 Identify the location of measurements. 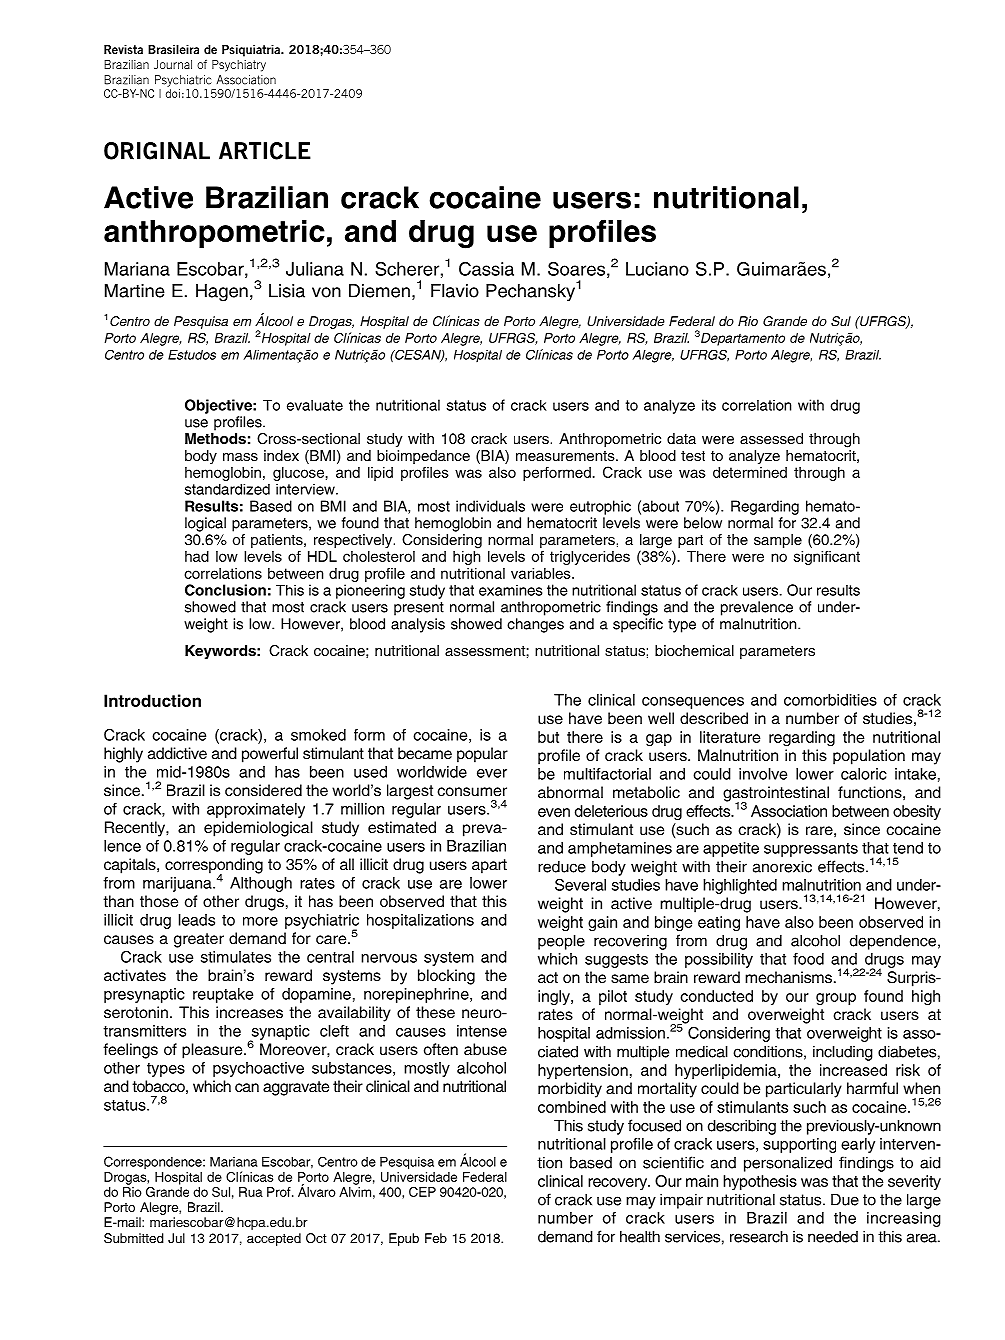
(566, 456).
